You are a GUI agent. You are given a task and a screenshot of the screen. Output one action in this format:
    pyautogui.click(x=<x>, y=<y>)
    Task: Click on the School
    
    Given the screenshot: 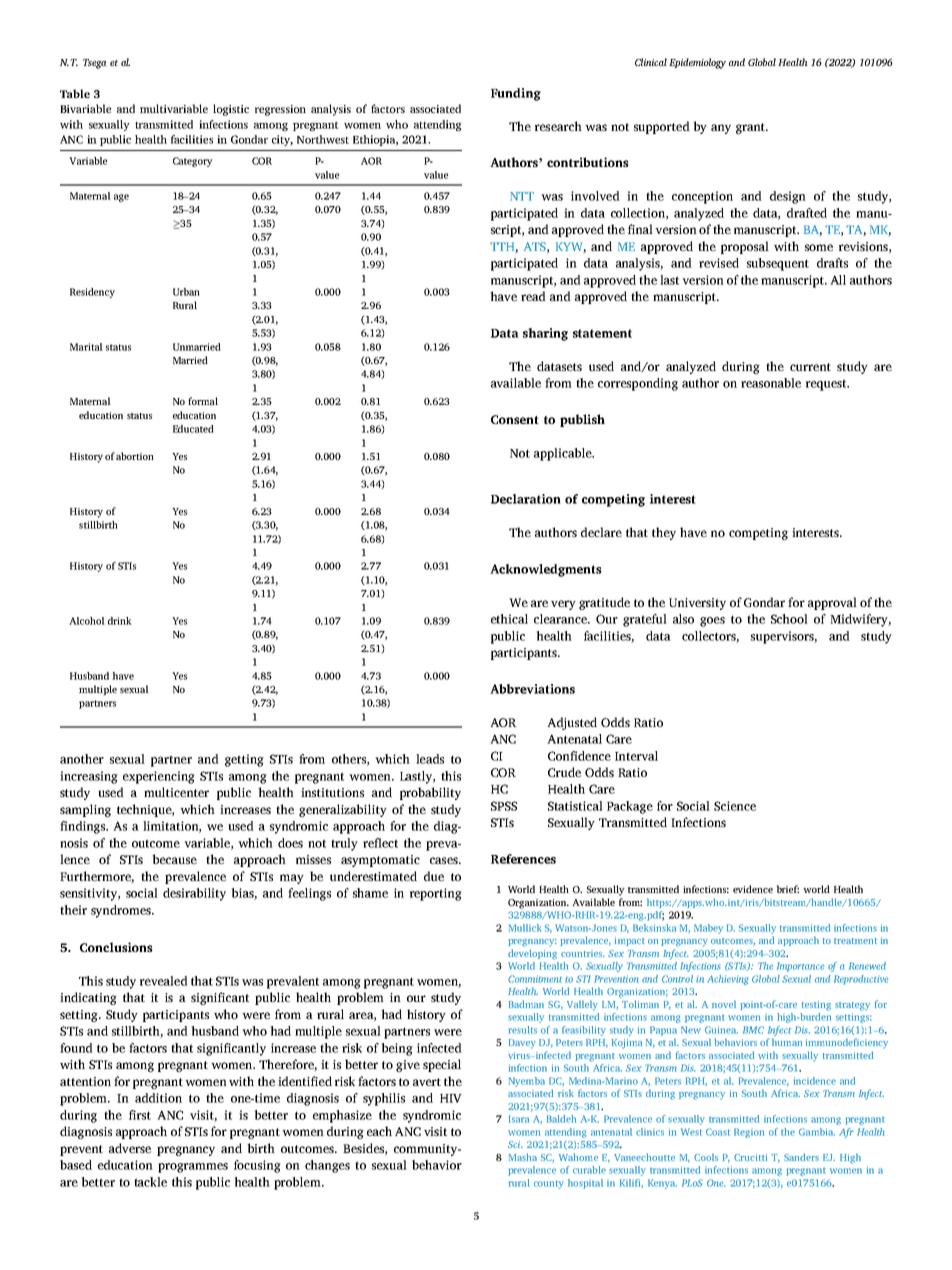 What is the action you would take?
    pyautogui.click(x=789, y=619)
